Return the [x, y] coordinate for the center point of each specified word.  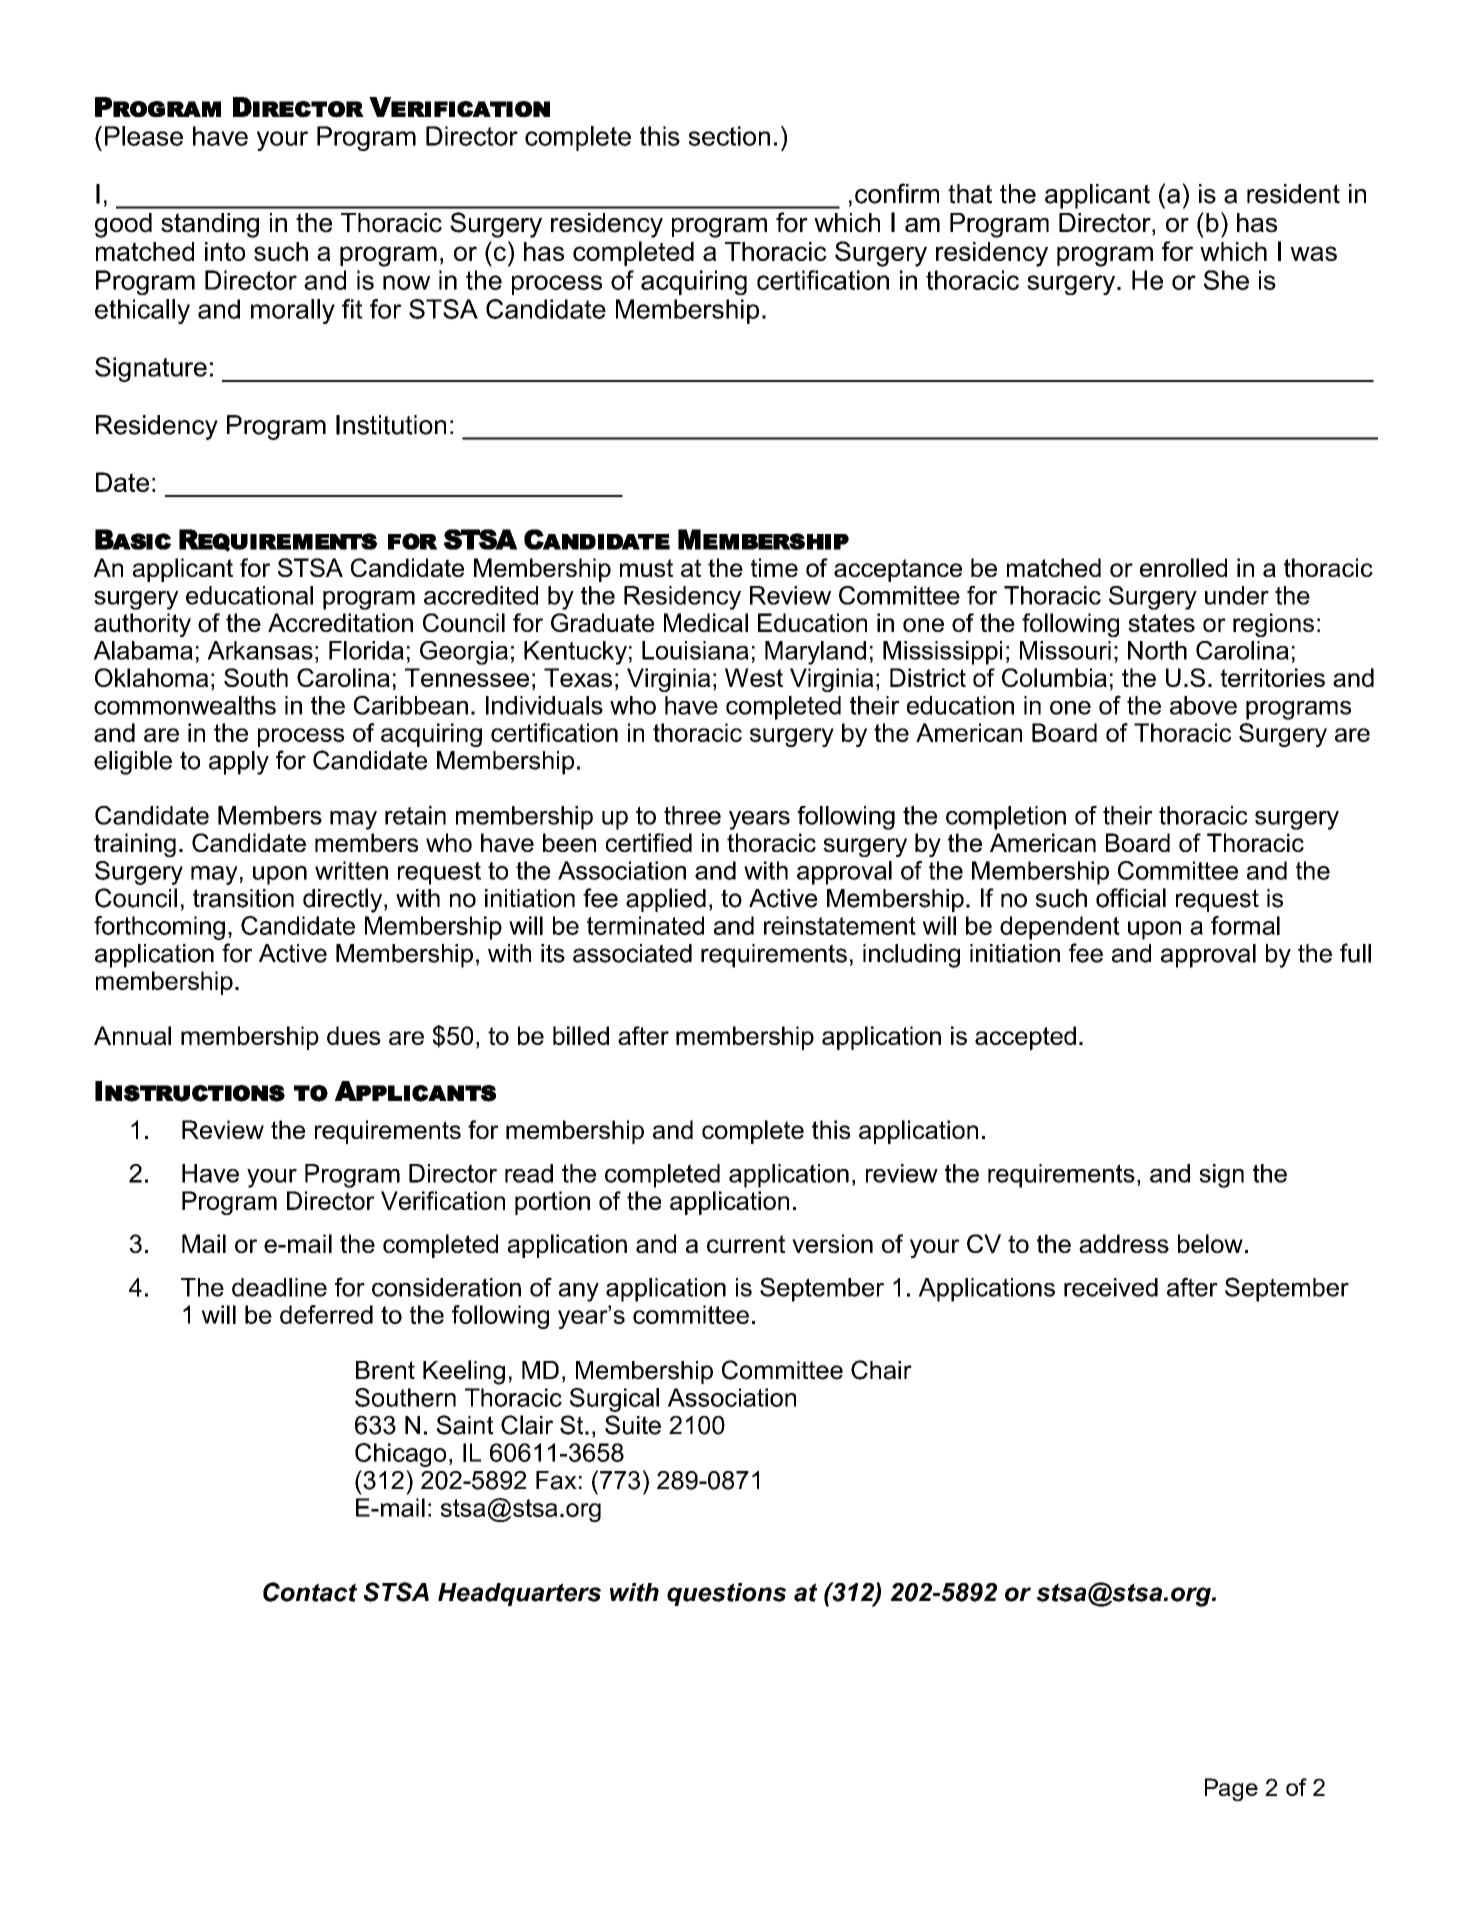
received [1111, 1287]
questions [726, 1594]
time [774, 567]
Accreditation [340, 622]
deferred [326, 1314]
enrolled [1183, 567]
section [729, 136]
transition [243, 898]
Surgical [614, 1400]
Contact [310, 1592]
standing [210, 225]
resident [1293, 194]
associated [632, 953]
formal [1245, 925]
